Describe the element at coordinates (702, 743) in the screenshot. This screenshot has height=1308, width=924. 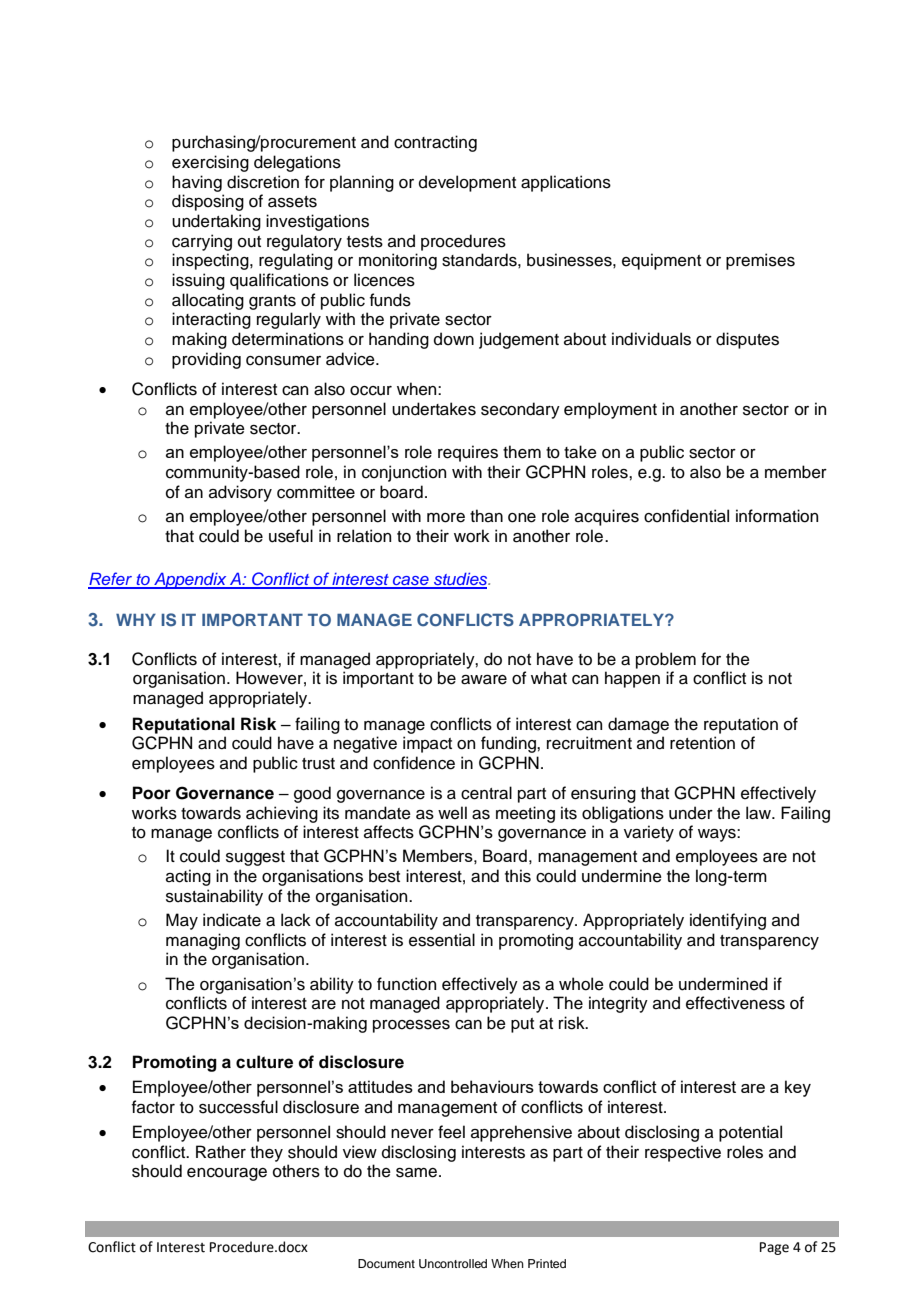
I see `retention` at that location.
